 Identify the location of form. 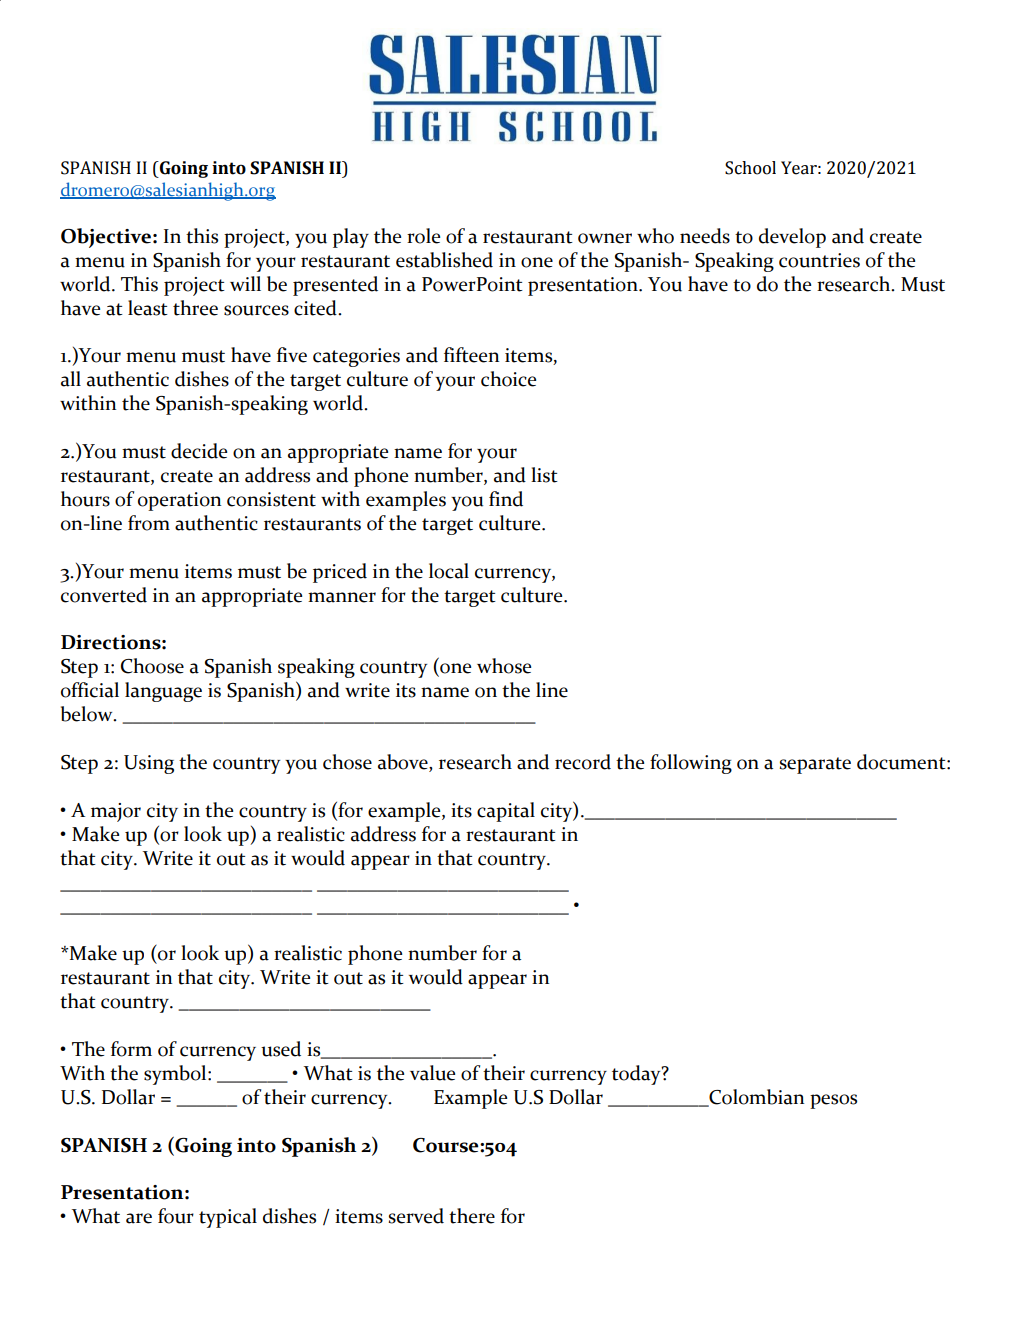
(131, 1049).
